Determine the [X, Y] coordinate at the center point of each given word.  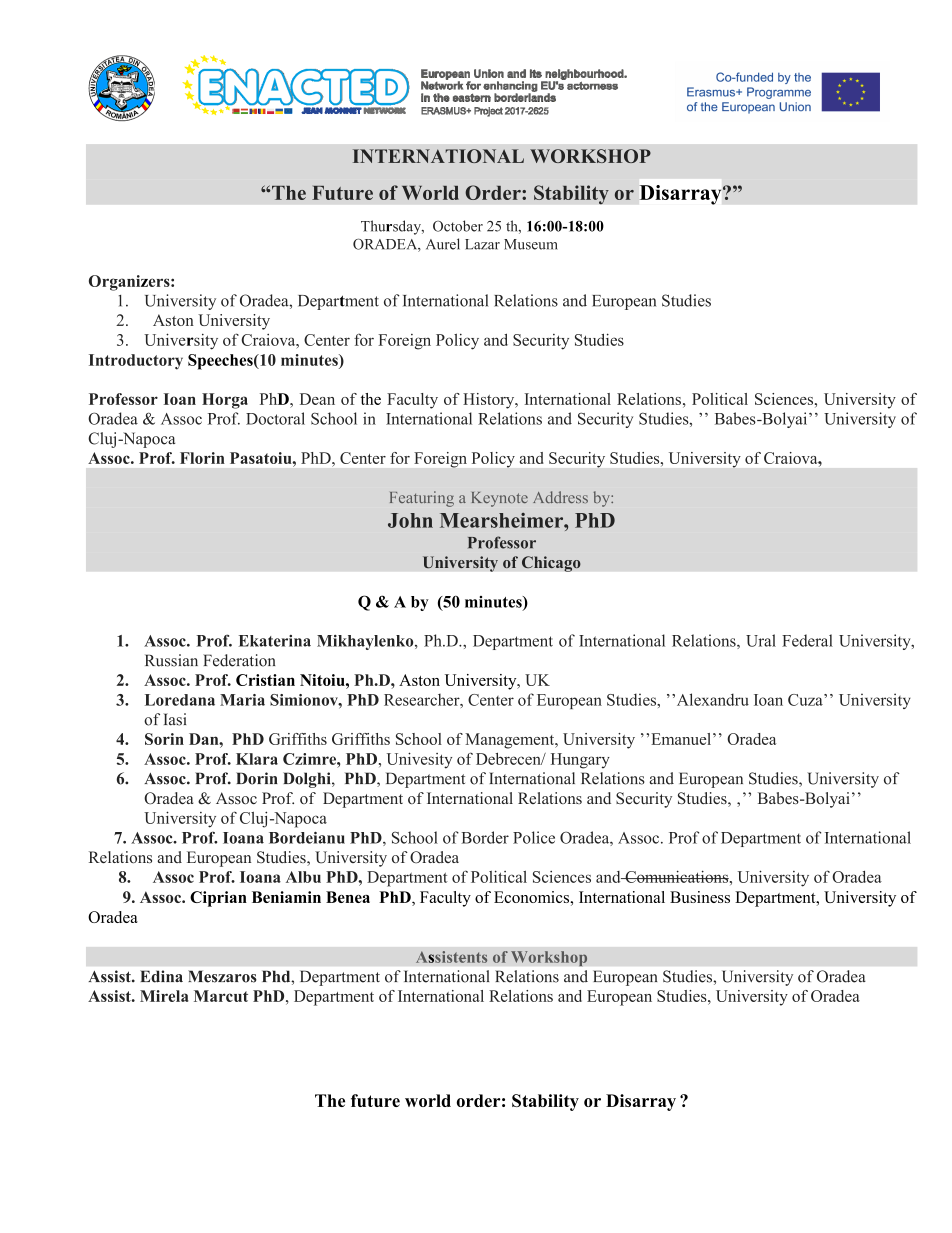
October [458, 226]
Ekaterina [275, 641]
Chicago [551, 564]
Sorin [164, 739]
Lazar [482, 244]
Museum [531, 244]
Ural [761, 640]
